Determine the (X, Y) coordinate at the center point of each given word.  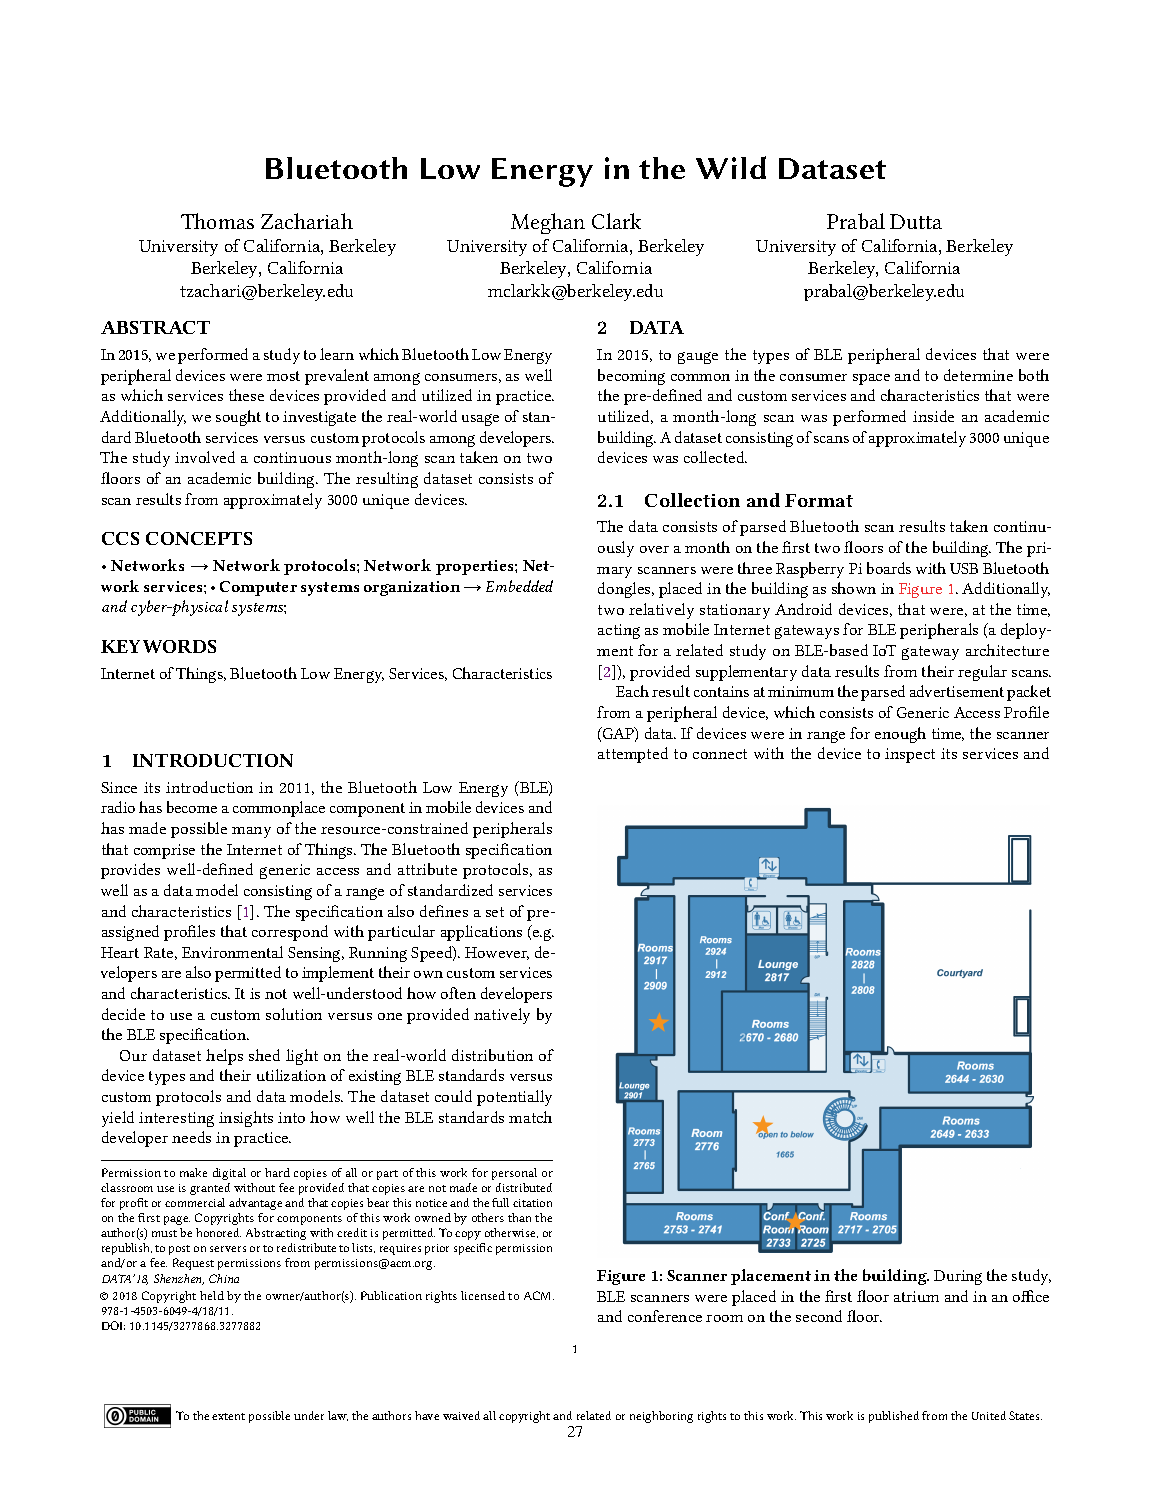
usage (480, 420)
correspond (290, 933)
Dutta (916, 221)
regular (982, 673)
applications (481, 933)
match (530, 1117)
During (958, 1277)
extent (228, 1416)
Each (632, 691)
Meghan (548, 223)
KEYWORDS (158, 646)
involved (205, 457)
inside (933, 416)
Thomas (217, 221)
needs (191, 1137)
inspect (910, 755)
